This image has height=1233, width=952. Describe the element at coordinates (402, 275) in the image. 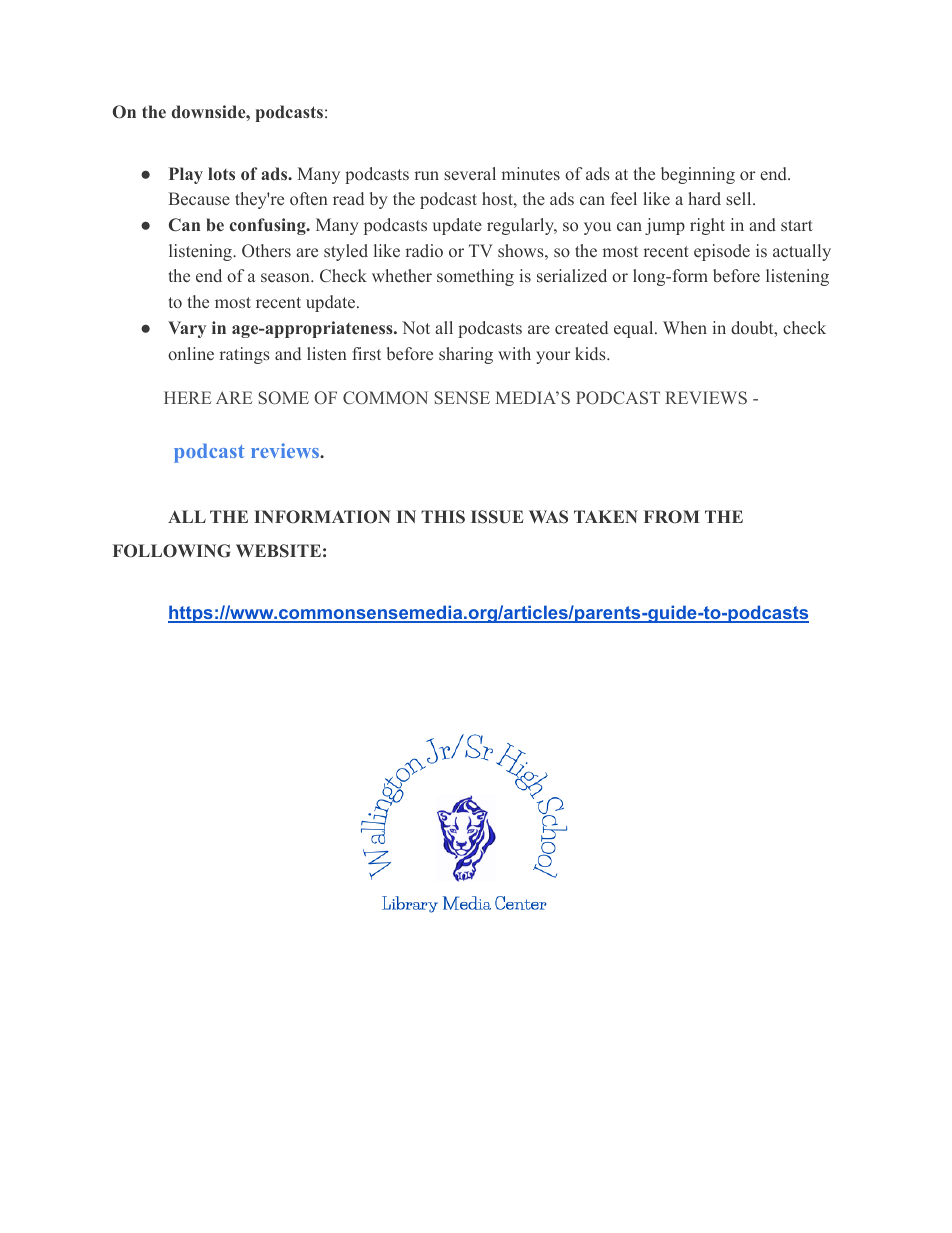

I see `whether` at that location.
